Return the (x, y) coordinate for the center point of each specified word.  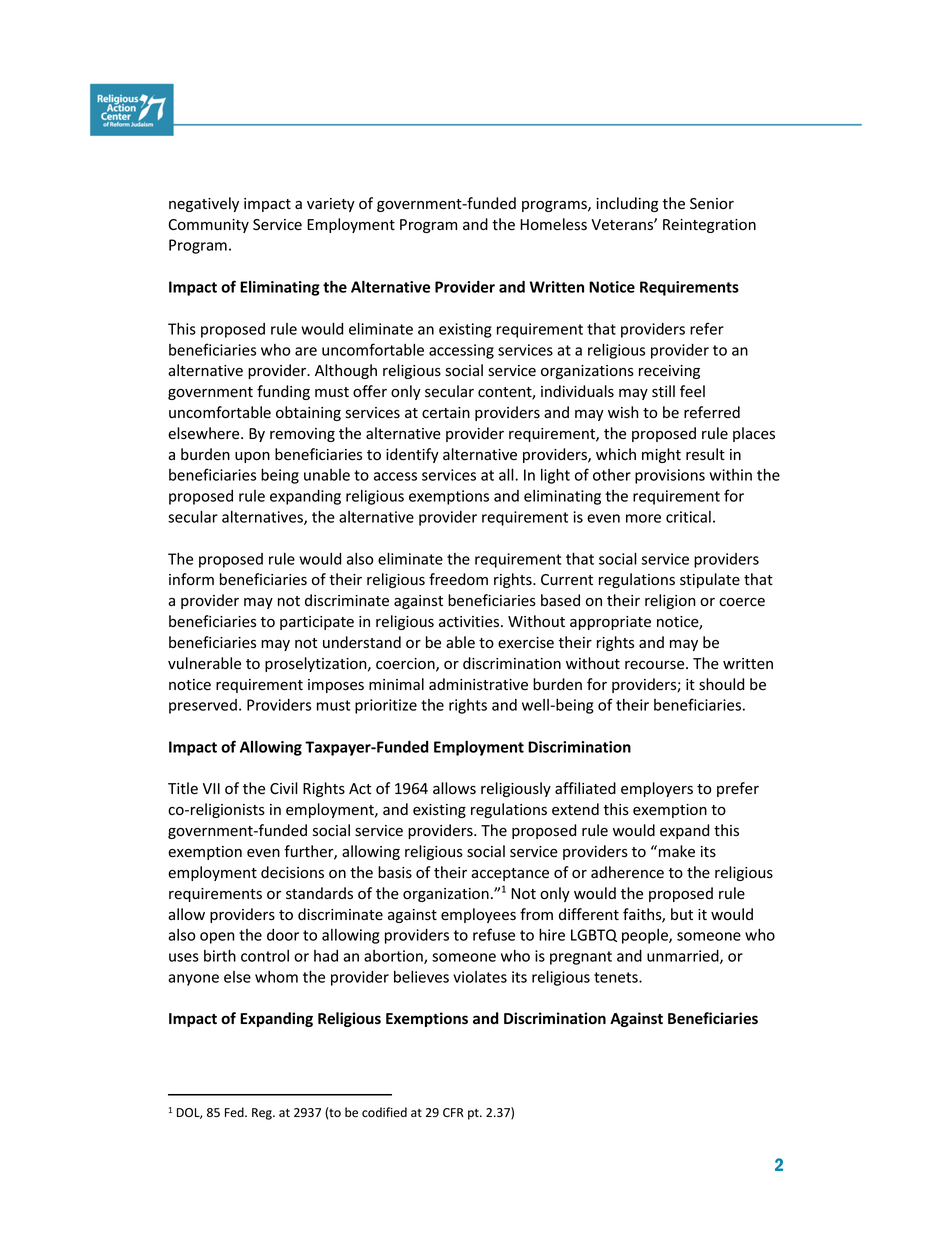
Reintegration (709, 226)
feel (692, 391)
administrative (478, 684)
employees (478, 915)
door (283, 935)
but (682, 914)
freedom (458, 579)
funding (283, 392)
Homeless (553, 224)
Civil (284, 788)
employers (657, 789)
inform (191, 579)
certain (446, 413)
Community (208, 226)
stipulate (710, 580)
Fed (235, 1112)
